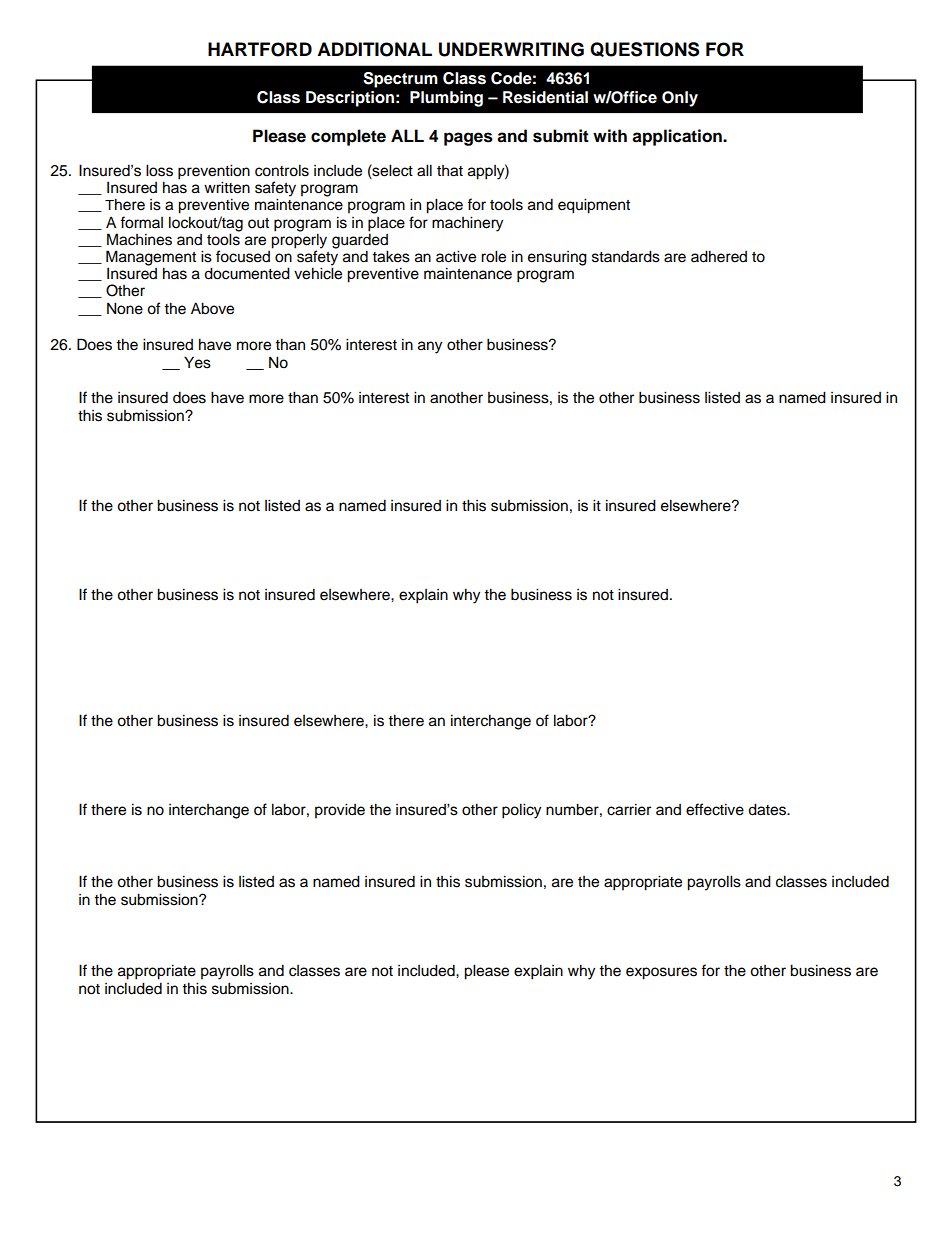  What do you see at coordinates (430, 347) in the screenshot?
I see `any` at bounding box center [430, 347].
